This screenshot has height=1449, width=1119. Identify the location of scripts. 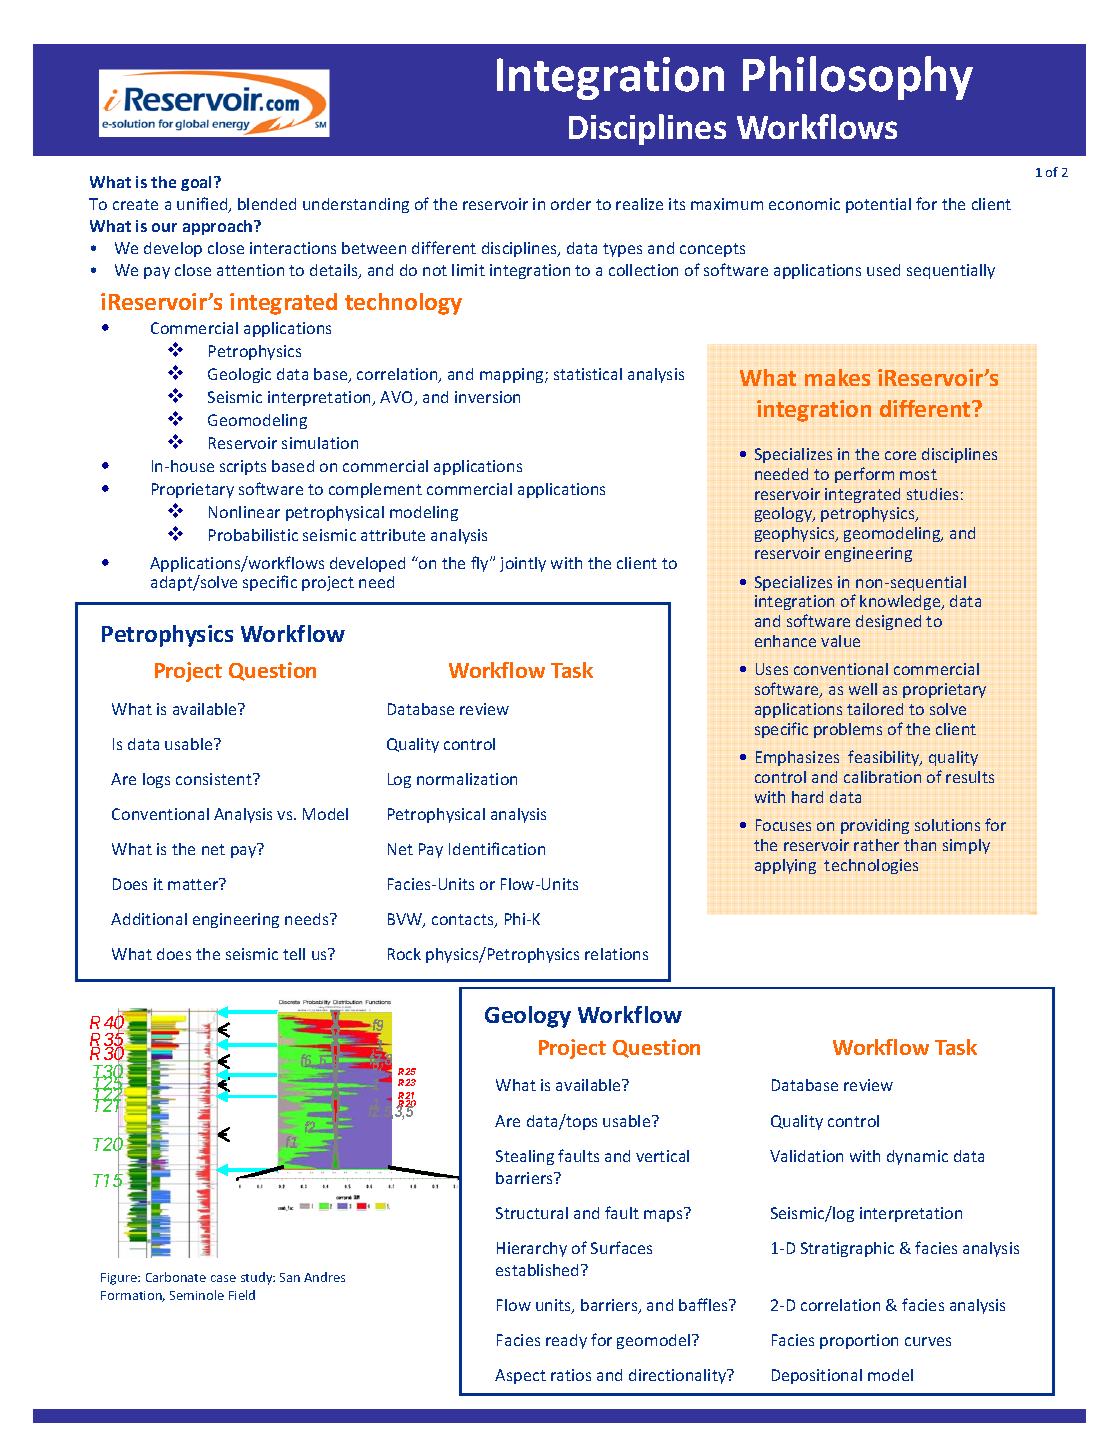
(243, 467).
